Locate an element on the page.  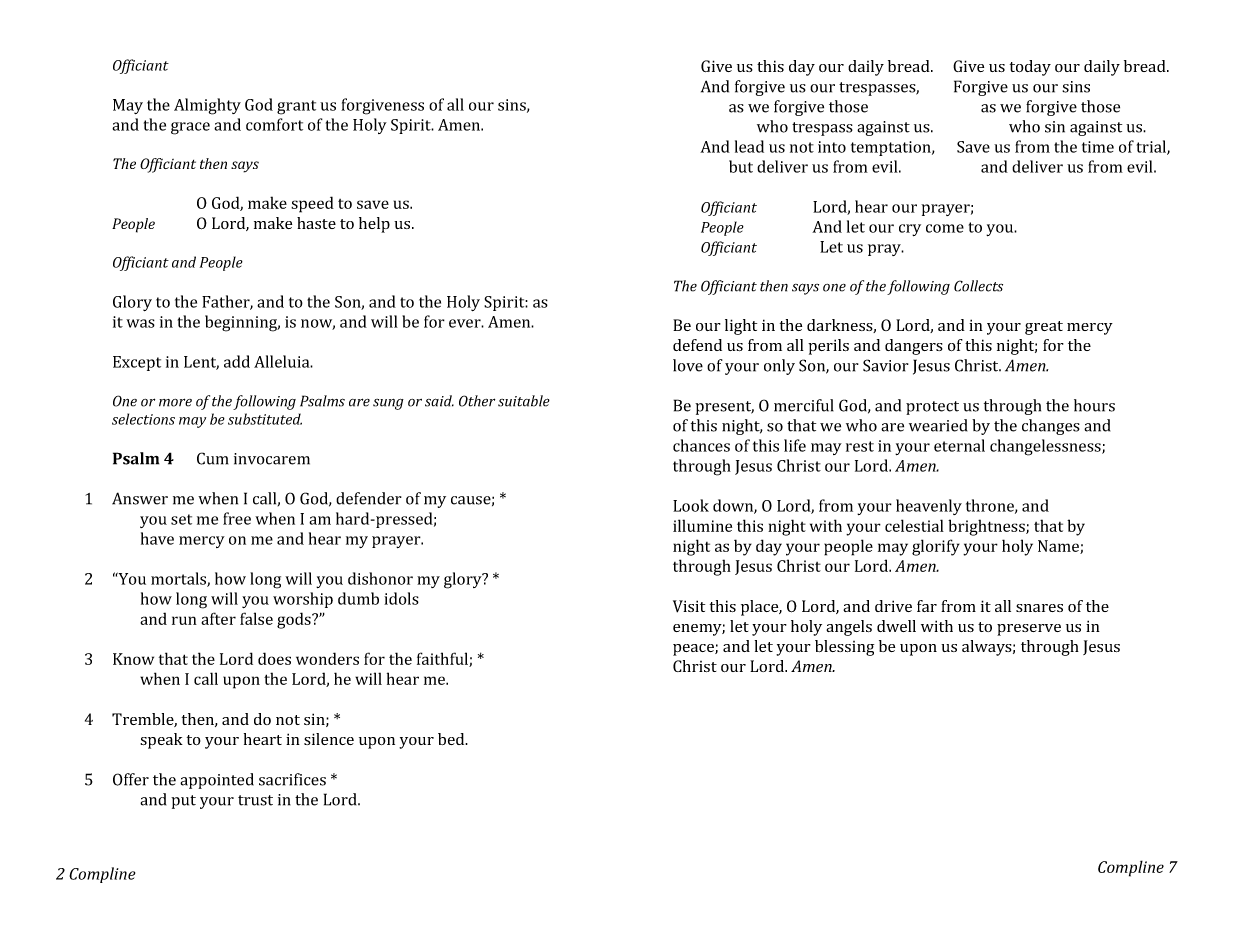
today is located at coordinates (1030, 68).
